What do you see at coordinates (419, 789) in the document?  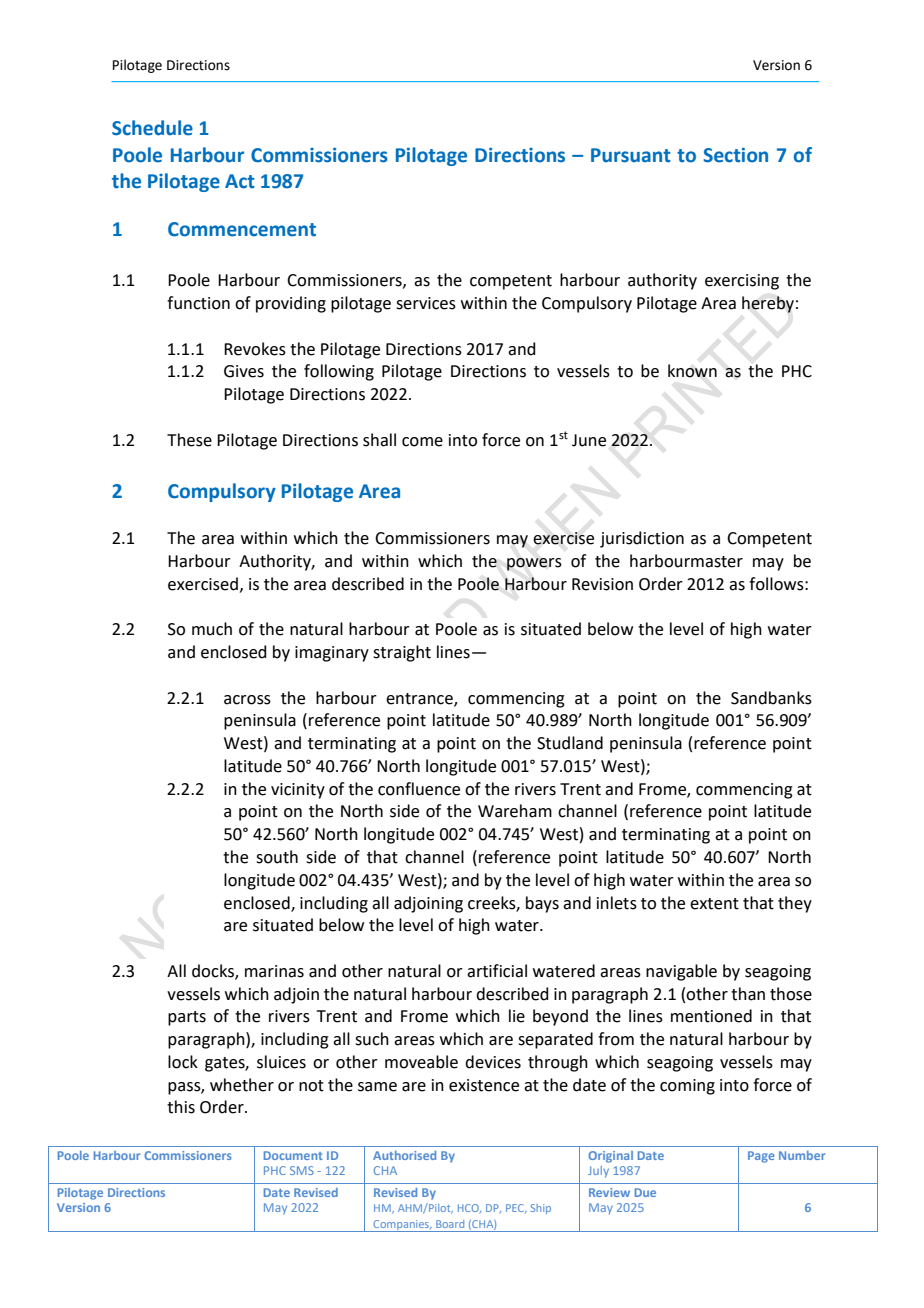 I see `confluence` at bounding box center [419, 789].
